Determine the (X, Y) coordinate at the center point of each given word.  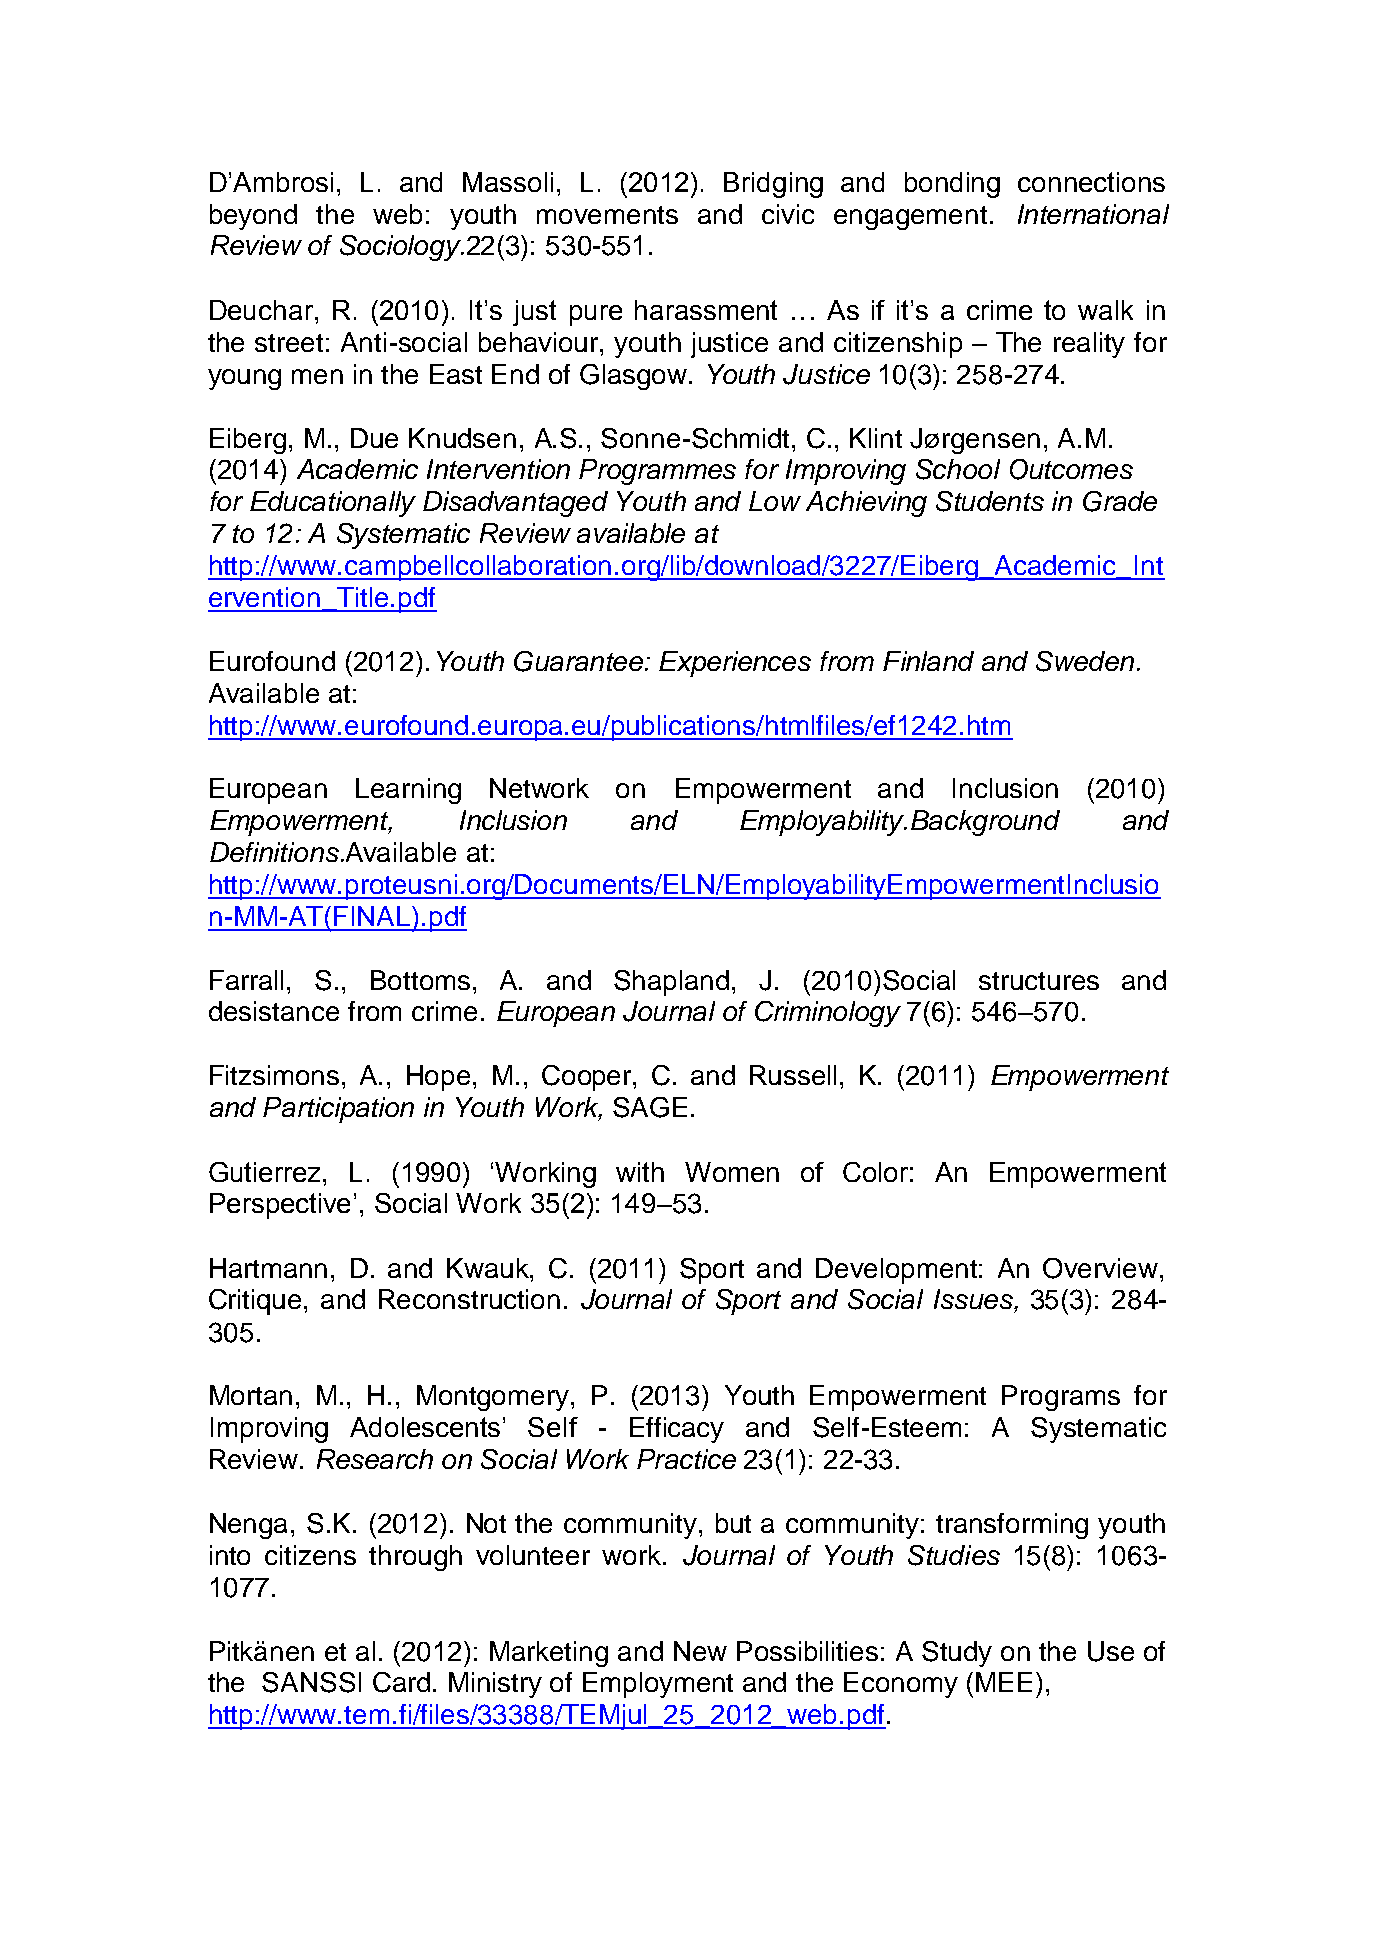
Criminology (828, 1014)
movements (607, 215)
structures (1039, 981)
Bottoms (420, 980)
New (700, 1651)
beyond (253, 217)
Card (401, 1682)
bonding (952, 185)
